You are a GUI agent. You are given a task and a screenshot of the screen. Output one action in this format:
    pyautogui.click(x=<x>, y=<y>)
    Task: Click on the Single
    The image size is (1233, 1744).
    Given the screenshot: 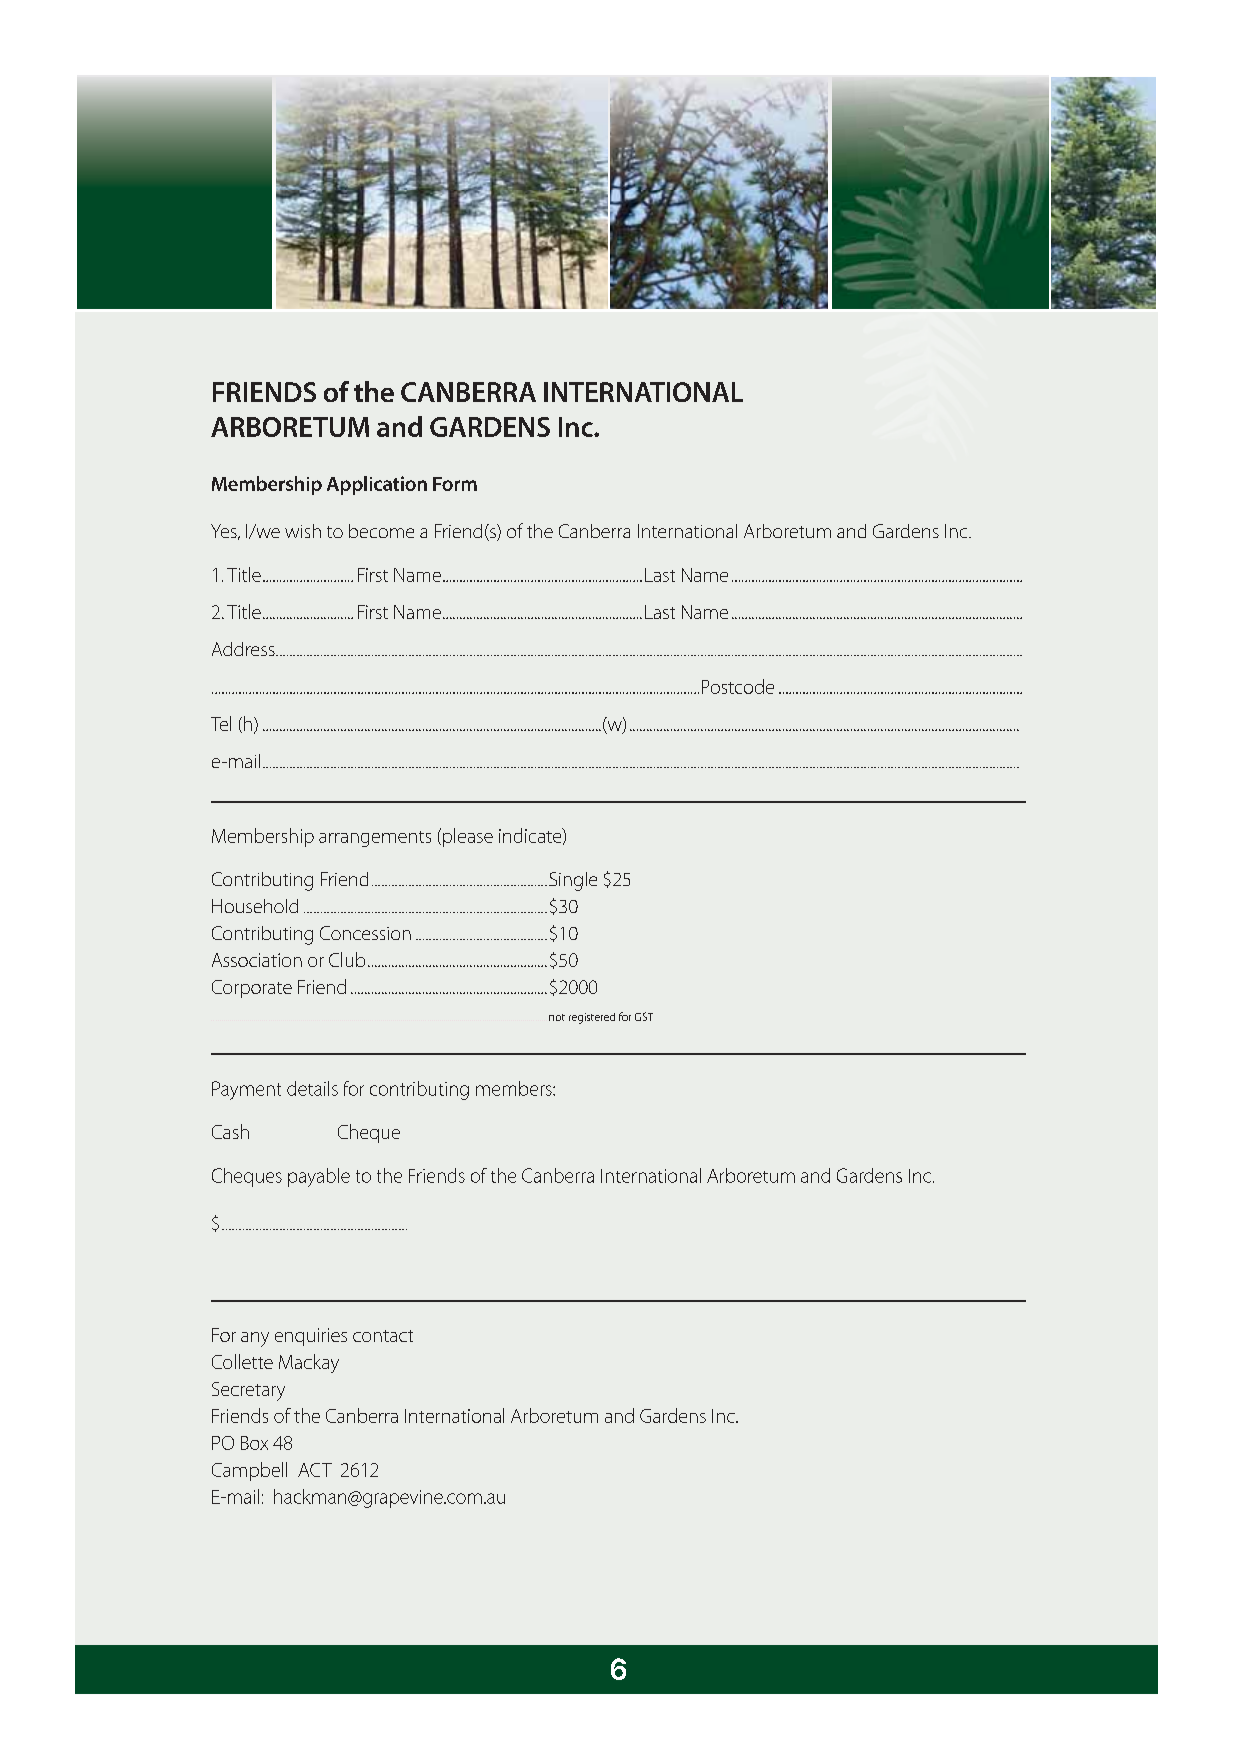 What is the action you would take?
    pyautogui.click(x=573, y=881)
